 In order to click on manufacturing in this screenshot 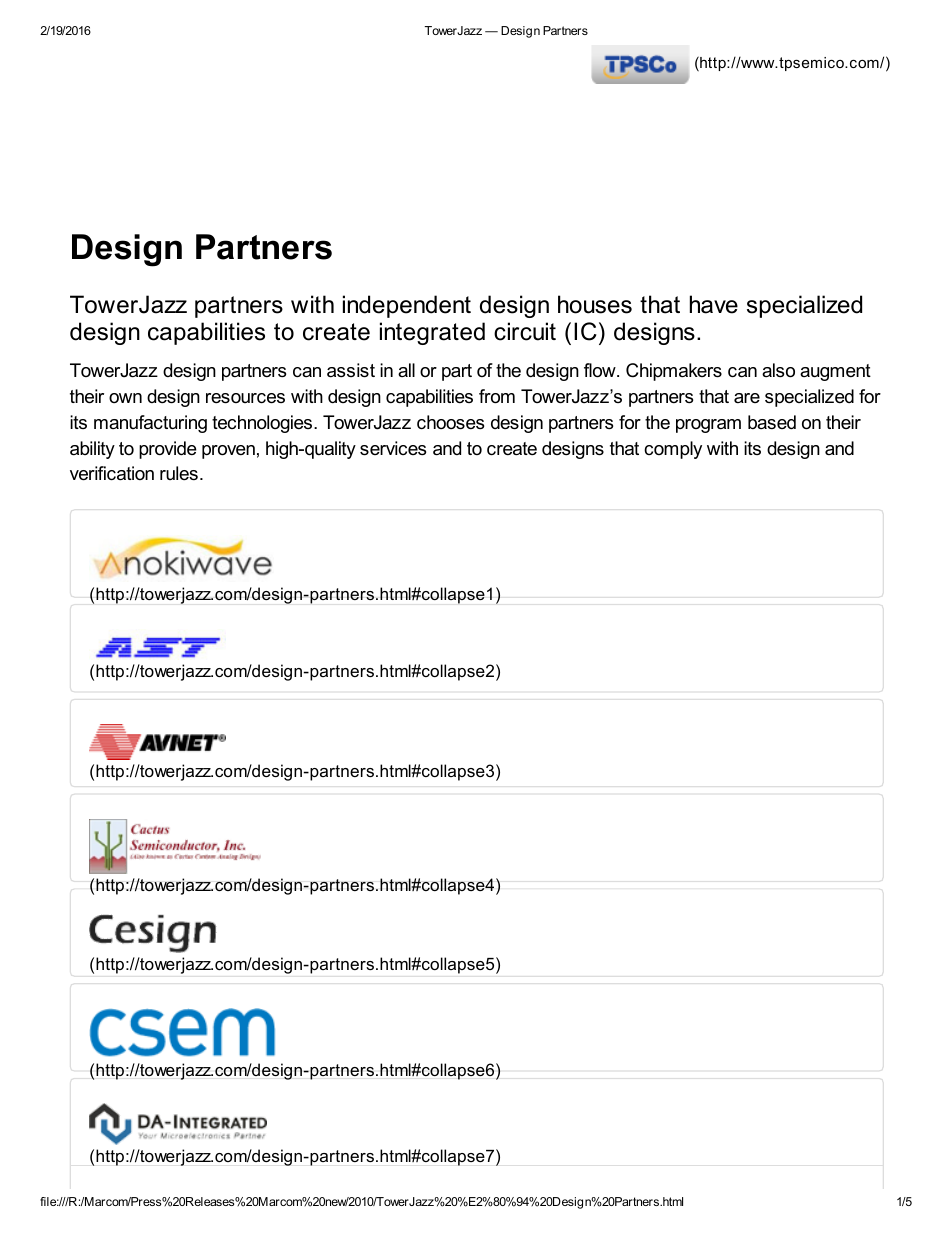, I will do `click(150, 424)`.
